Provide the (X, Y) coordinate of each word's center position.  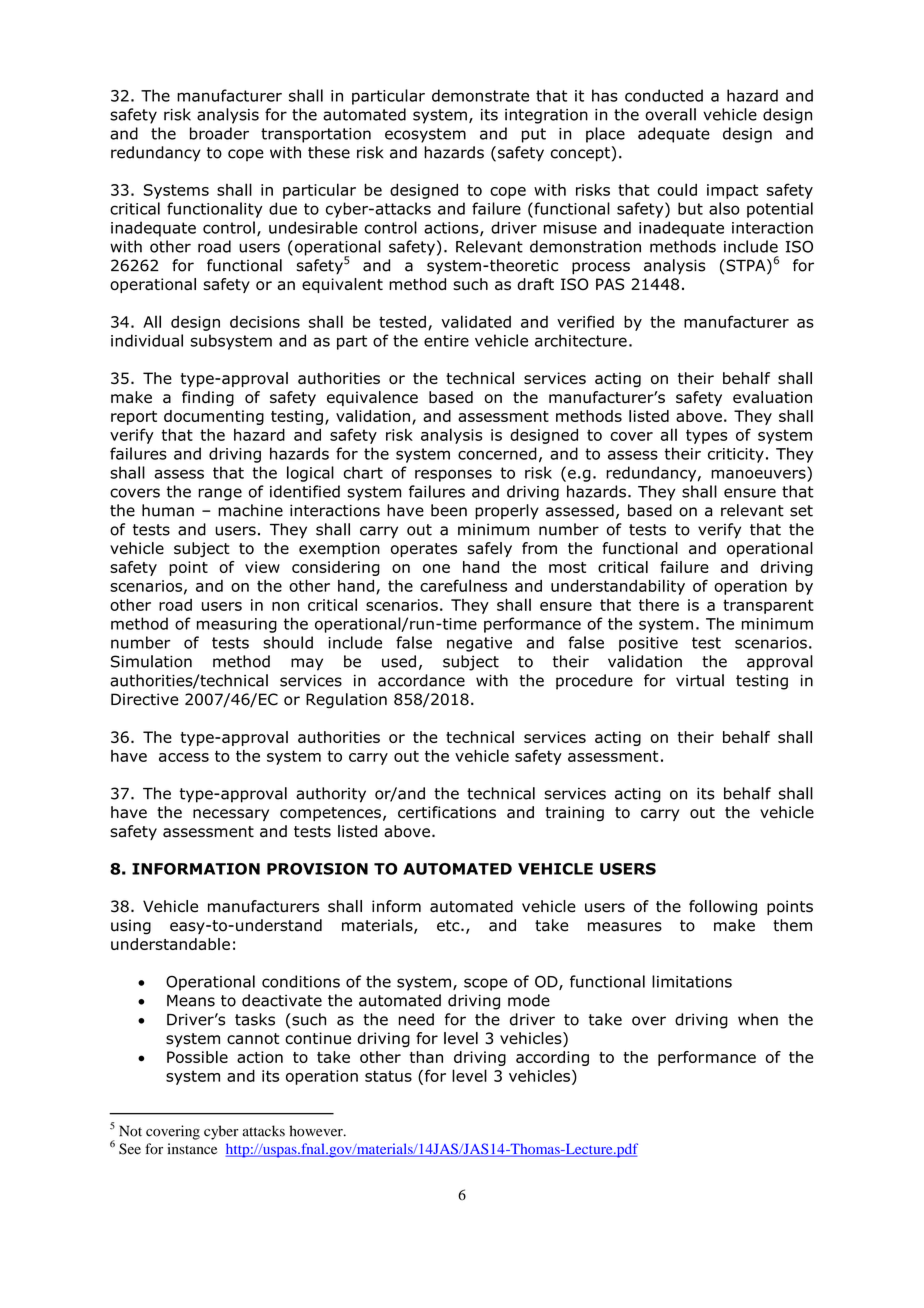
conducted (664, 95)
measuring (237, 625)
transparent (768, 606)
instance (192, 1149)
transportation (316, 135)
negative (479, 644)
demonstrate (480, 95)
